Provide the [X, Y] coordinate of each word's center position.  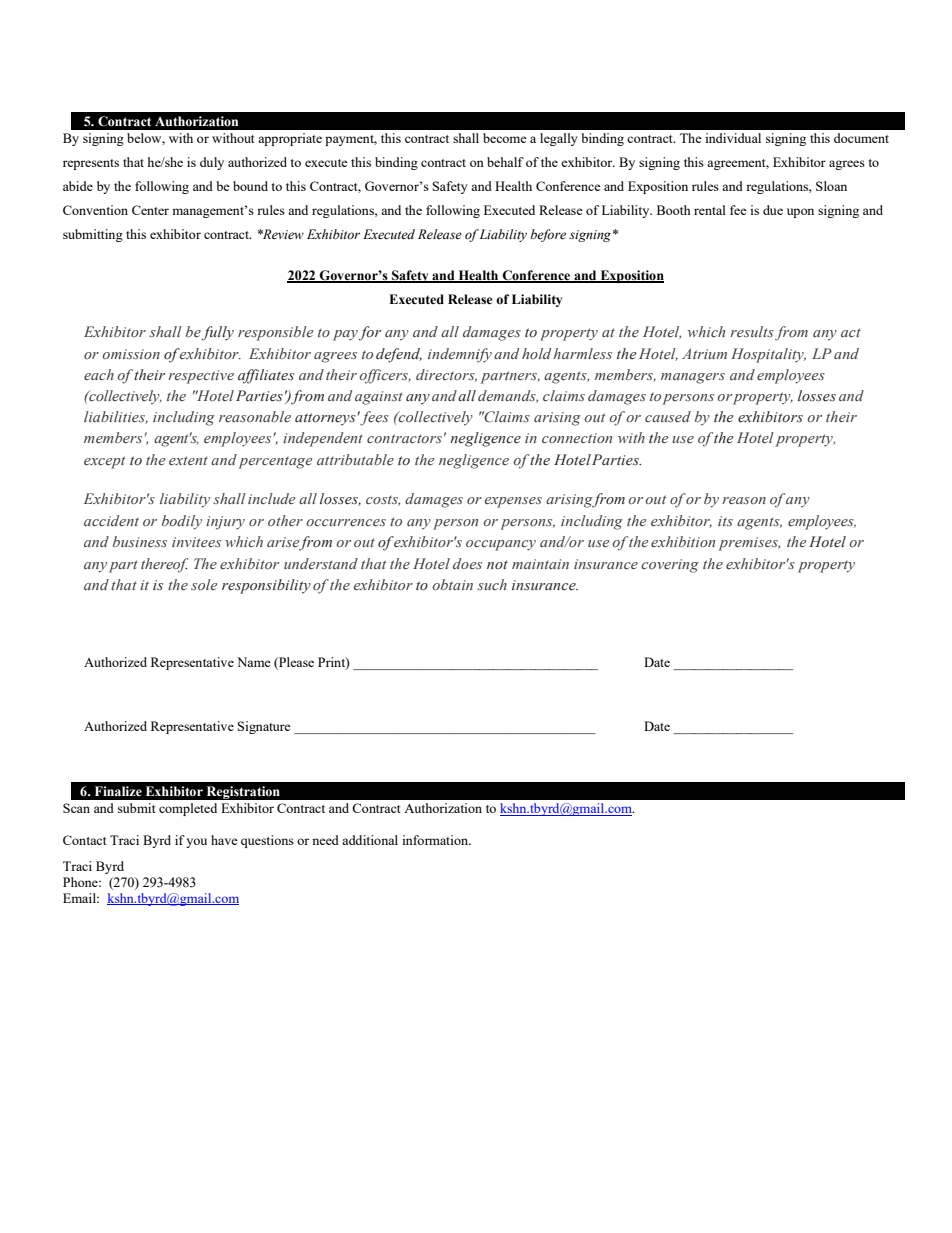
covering [670, 566]
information [436, 840]
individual [733, 138]
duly [212, 163]
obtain [452, 584]
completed [188, 809]
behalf [505, 162]
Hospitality [768, 355]
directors [446, 375]
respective [201, 377]
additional [370, 840]
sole [204, 584]
